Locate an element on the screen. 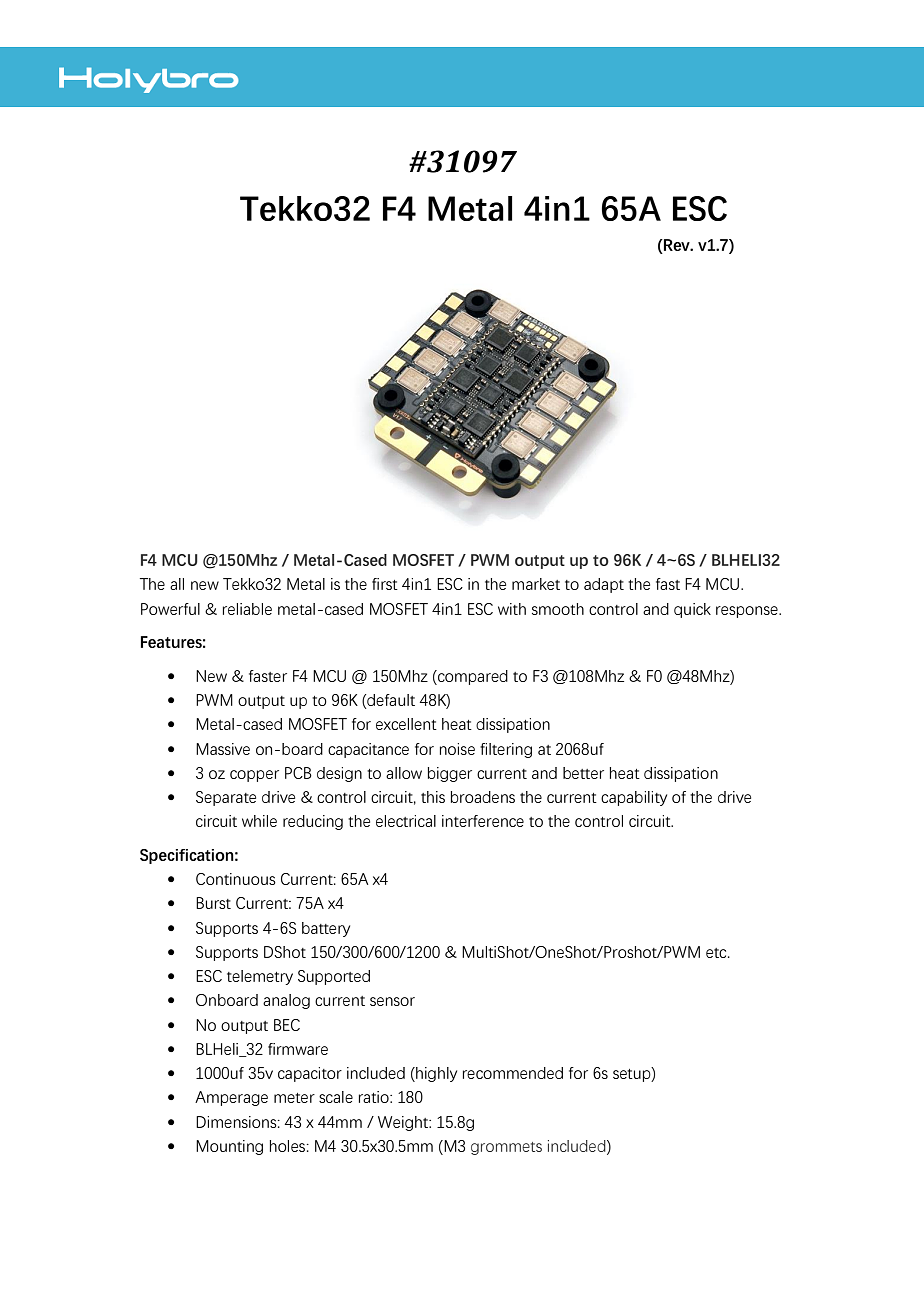  Weight is located at coordinates (404, 1123).
